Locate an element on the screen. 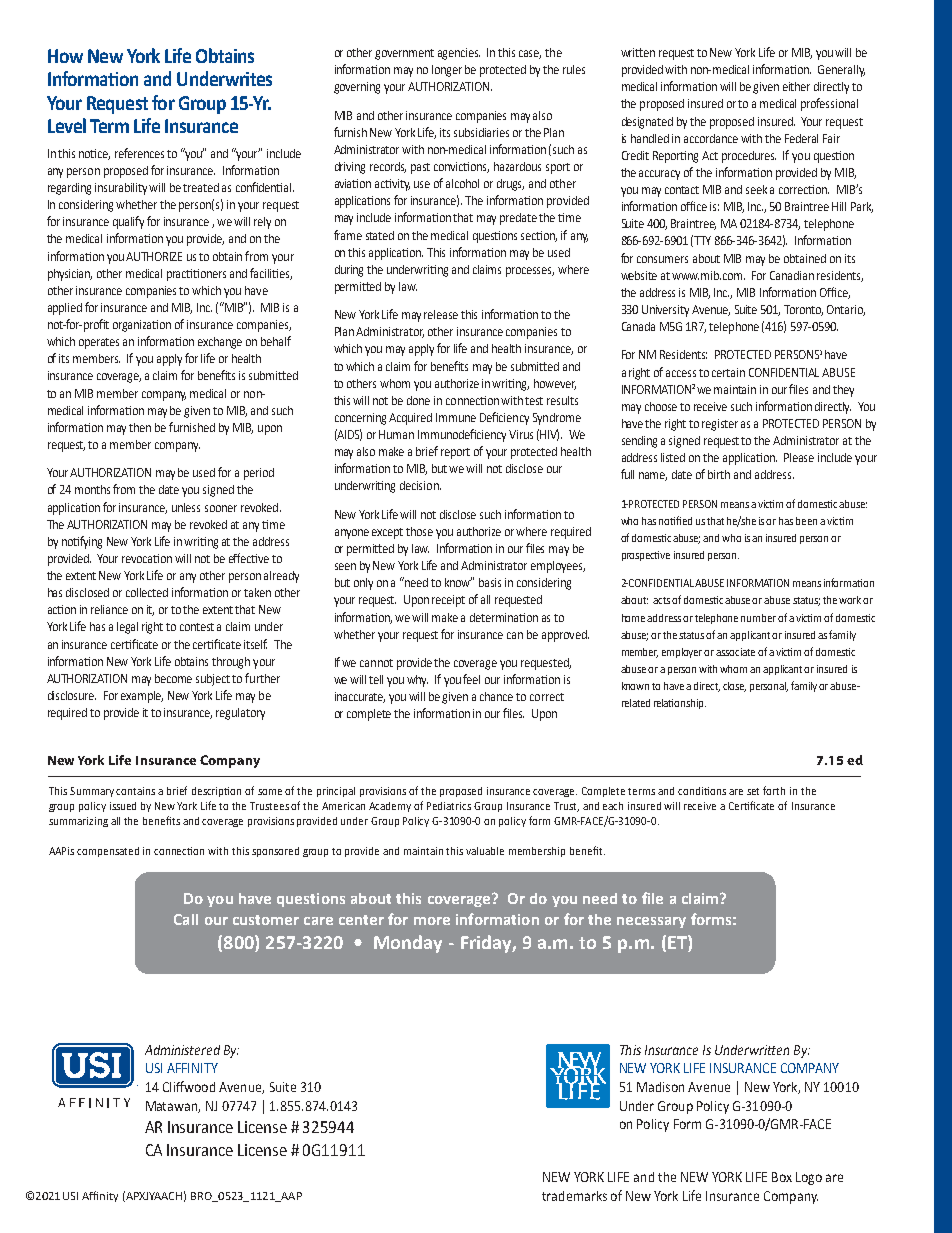  legal is located at coordinates (127, 628).
